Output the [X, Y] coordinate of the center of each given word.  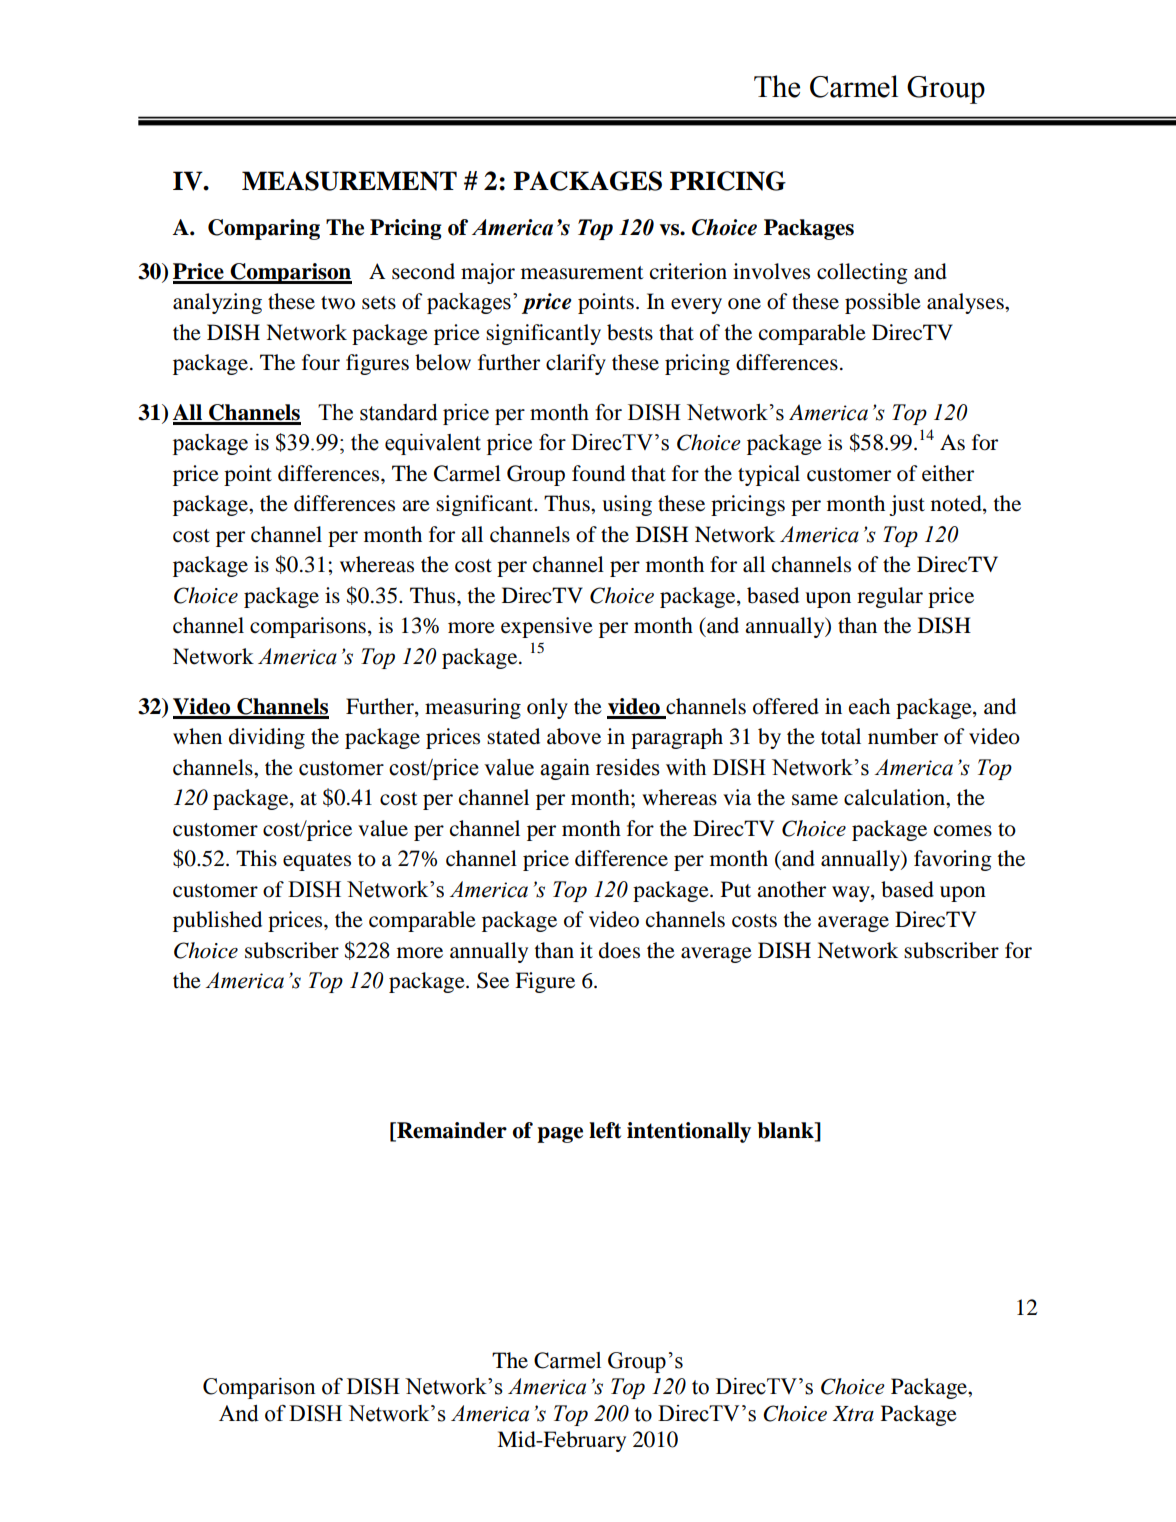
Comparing [264, 229]
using [627, 505]
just [907, 505]
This [256, 858]
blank [786, 1131]
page [560, 1135]
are [416, 506]
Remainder [451, 1131]
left [605, 1130]
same [815, 800]
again [565, 769]
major [488, 273]
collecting [862, 273]
